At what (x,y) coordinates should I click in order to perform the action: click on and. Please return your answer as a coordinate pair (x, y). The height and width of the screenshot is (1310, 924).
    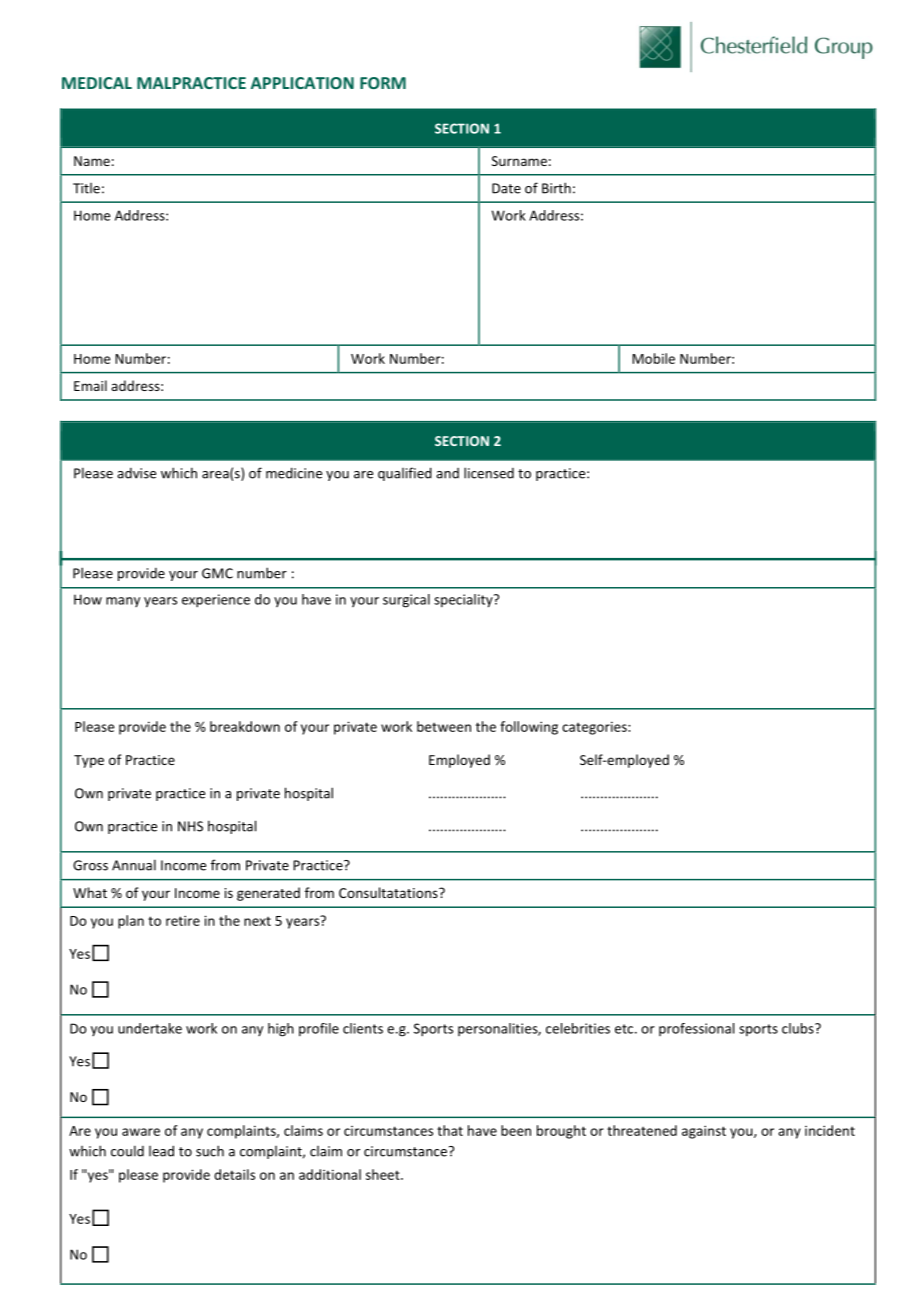
    Looking at the image, I should click on (447, 473).
